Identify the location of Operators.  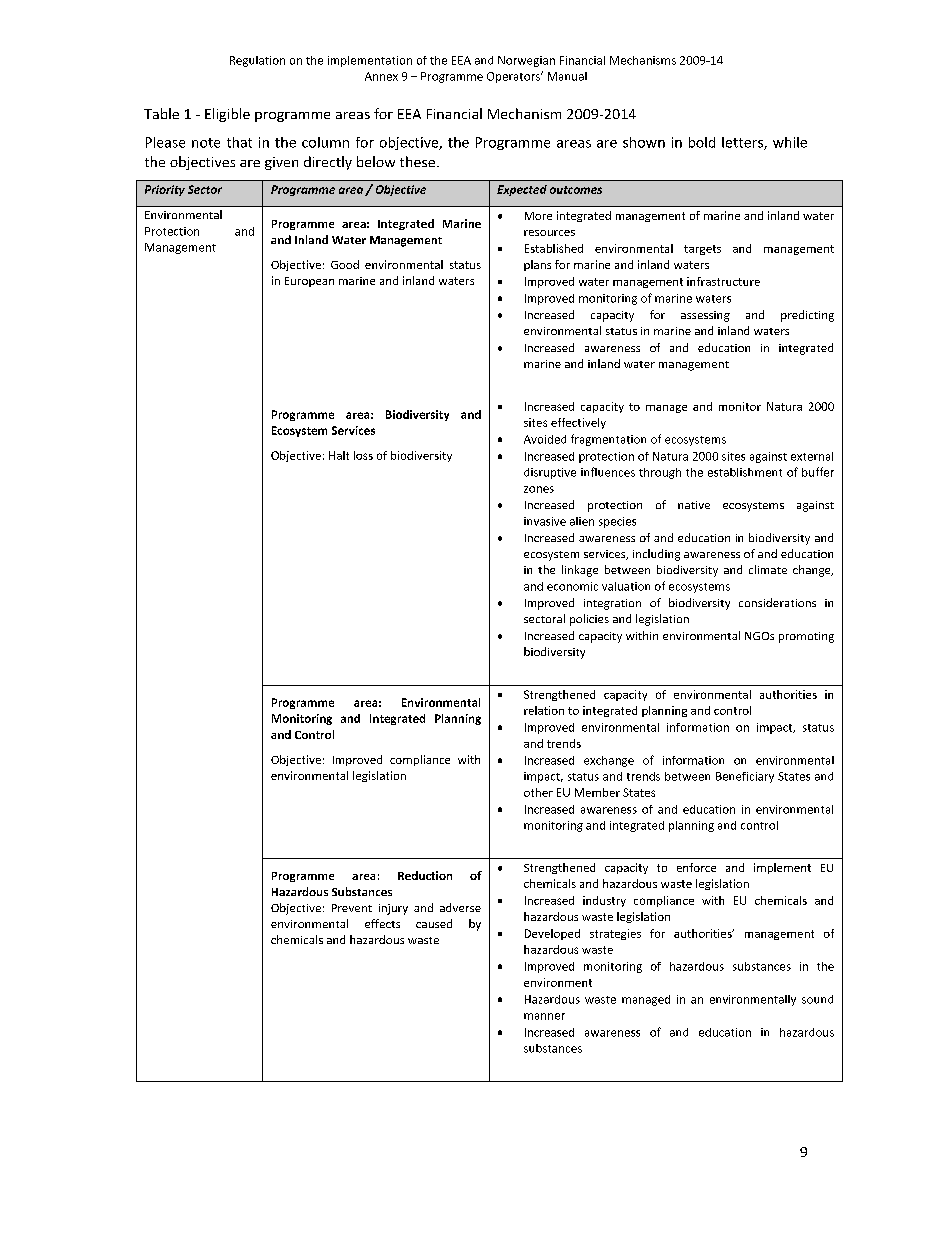
(515, 77).
